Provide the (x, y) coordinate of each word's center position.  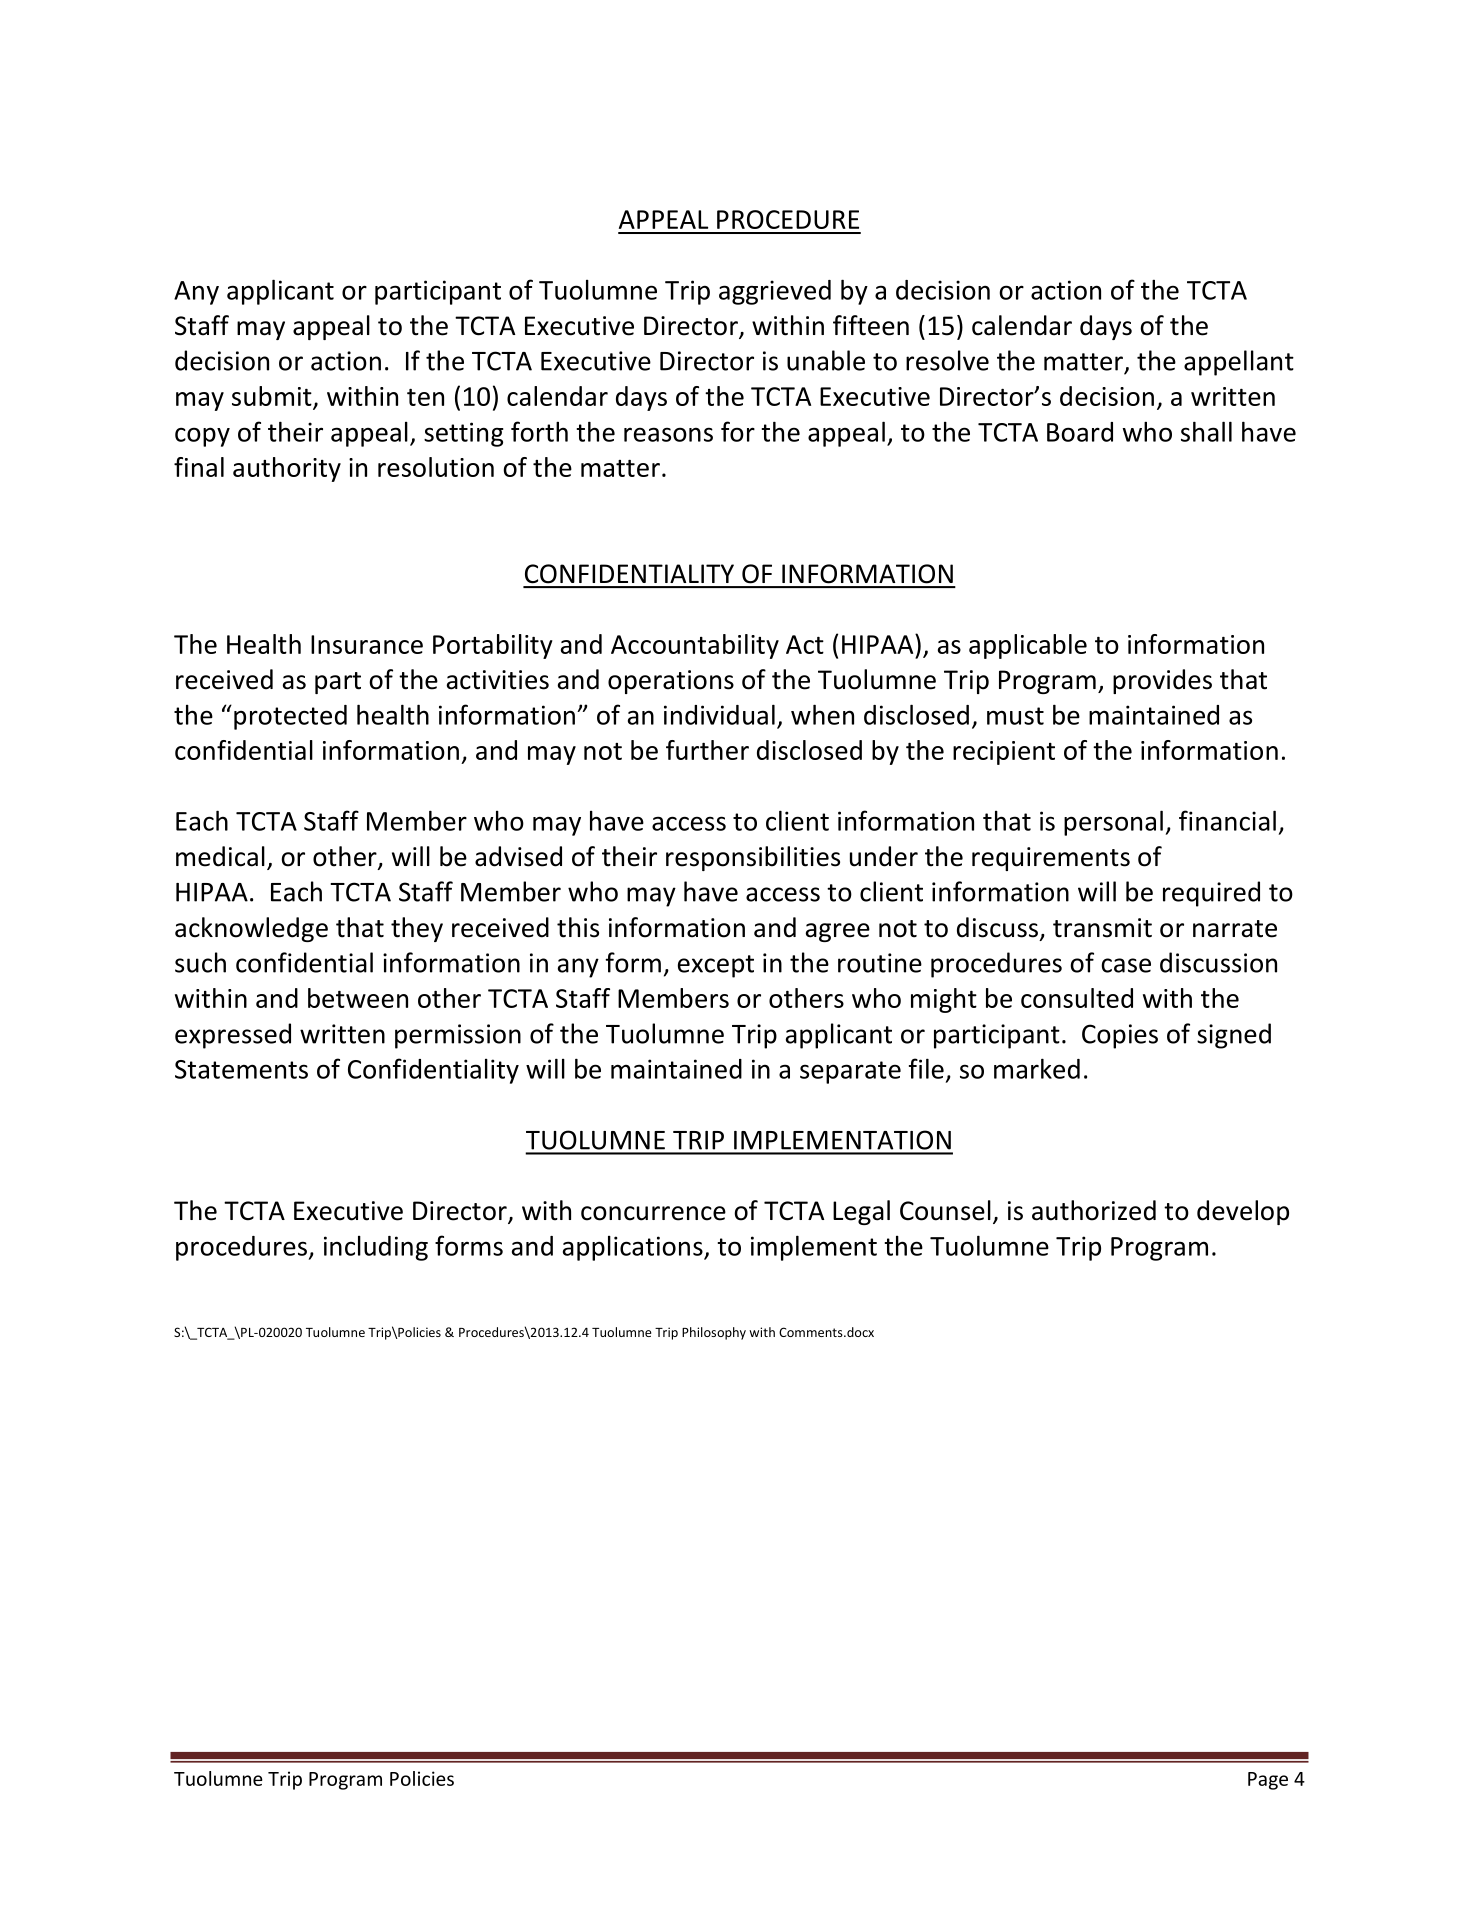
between (358, 998)
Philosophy (714, 1333)
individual (719, 714)
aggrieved (775, 292)
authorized (1094, 1210)
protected (290, 717)
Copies (1120, 1036)
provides (1162, 681)
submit (272, 396)
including (376, 1248)
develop (1243, 1212)
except (716, 966)
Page (1268, 1781)
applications (634, 1248)
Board (1080, 432)
